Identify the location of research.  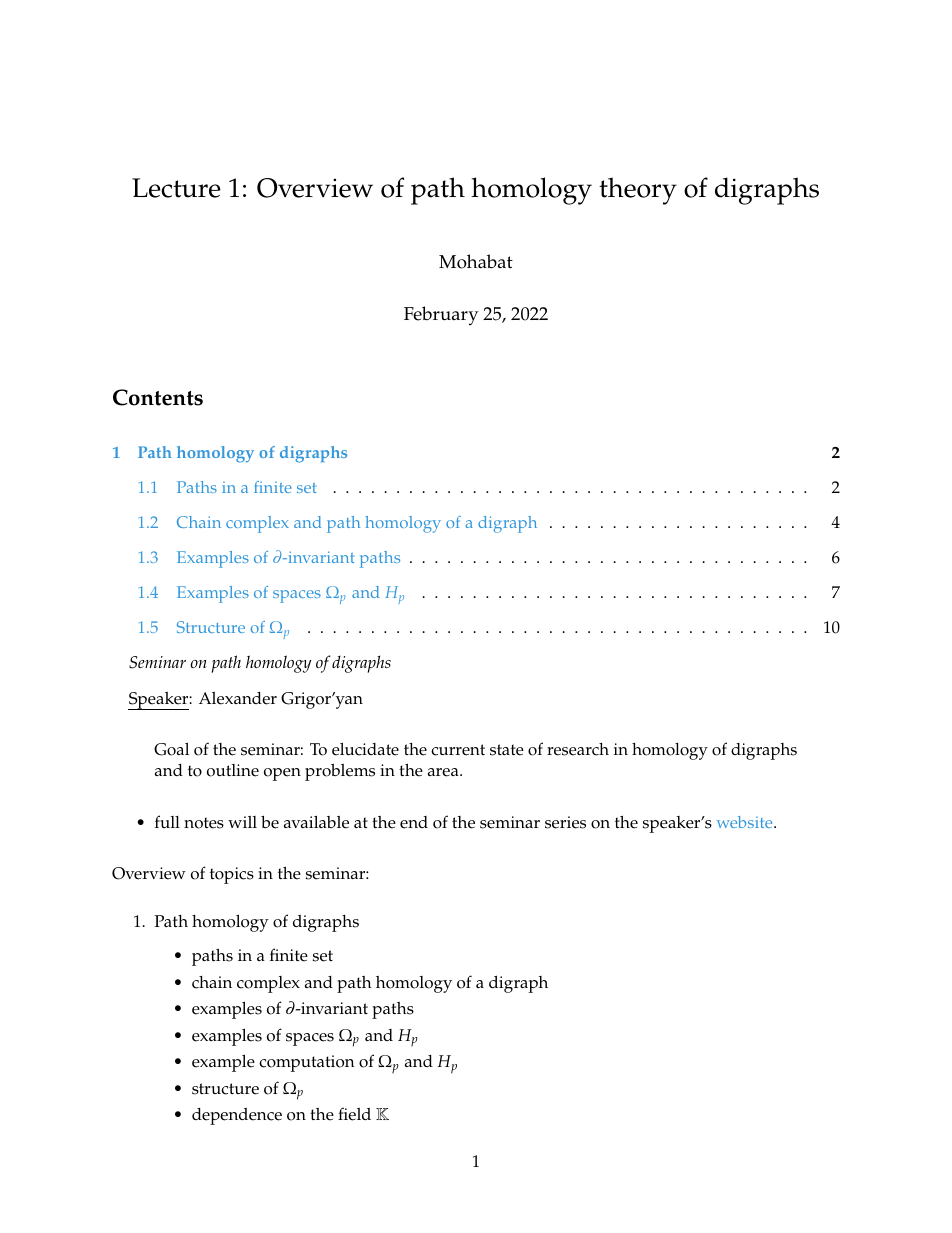
(578, 749).
